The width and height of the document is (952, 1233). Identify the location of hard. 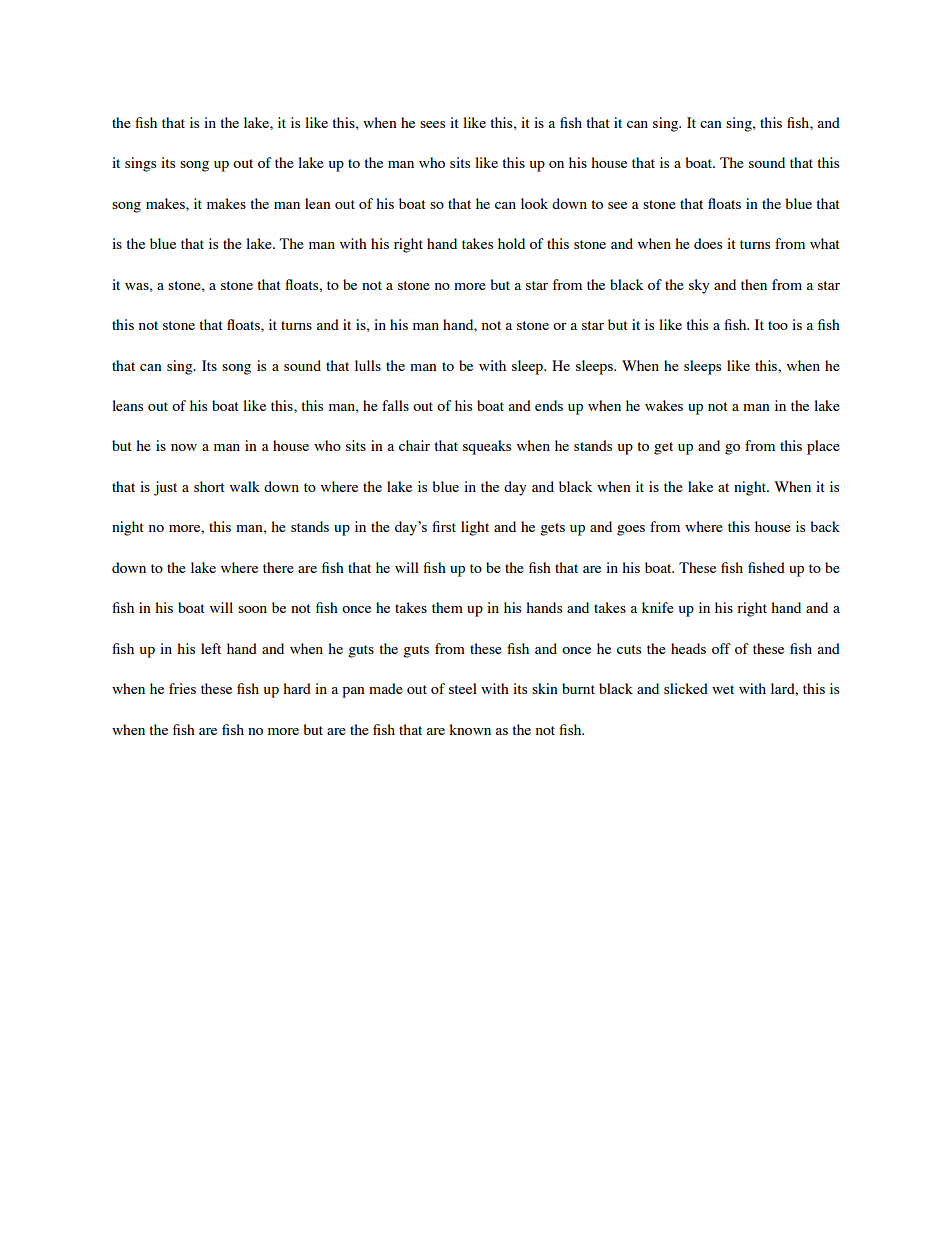
(297, 688).
